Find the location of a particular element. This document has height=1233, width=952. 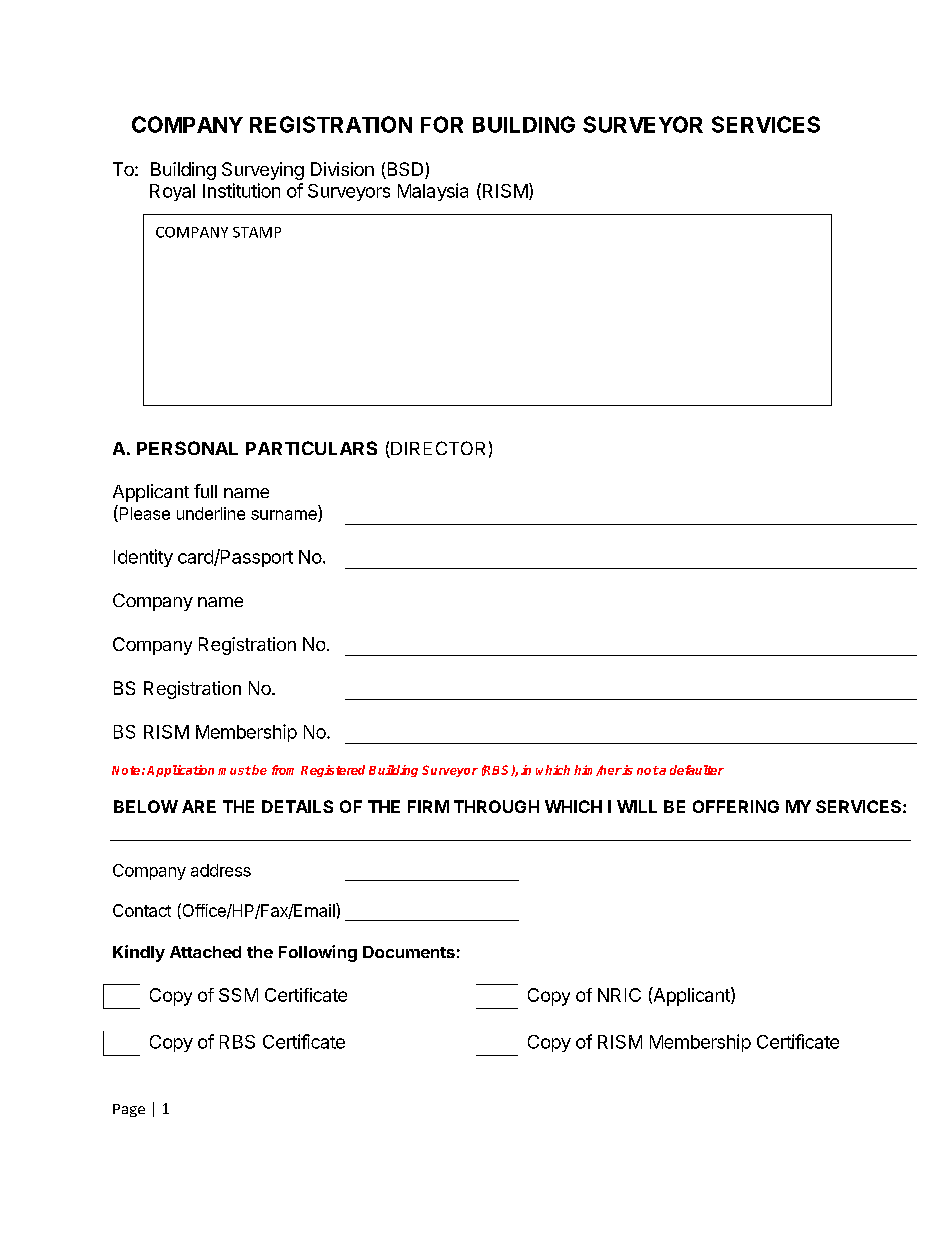

FOR is located at coordinates (442, 124).
